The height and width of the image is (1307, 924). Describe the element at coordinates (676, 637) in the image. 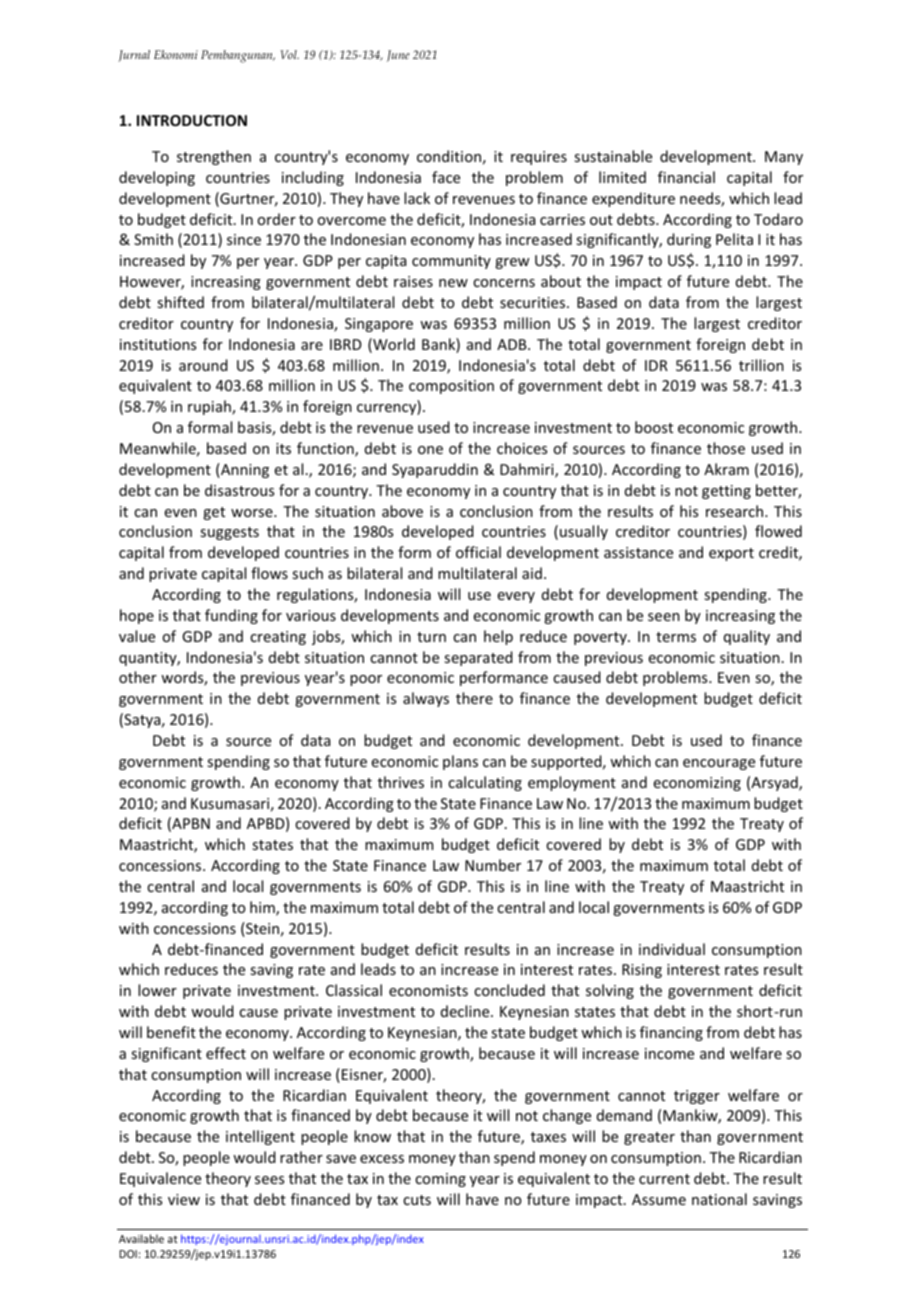

I see `terms` at that location.
